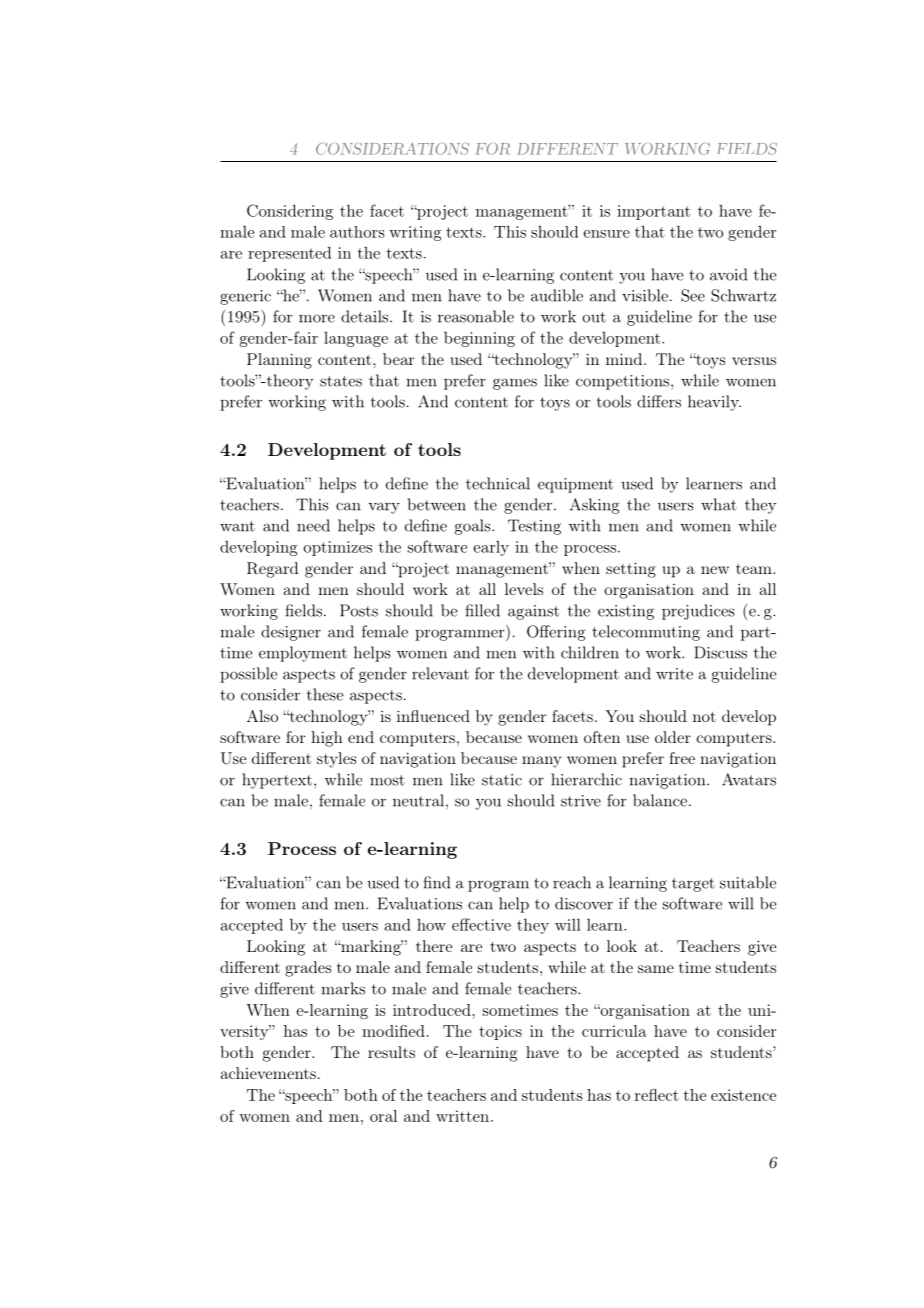 The height and width of the screenshot is (1308, 924). What do you see at coordinates (289, 254) in the screenshot?
I see `represented` at bounding box center [289, 254].
